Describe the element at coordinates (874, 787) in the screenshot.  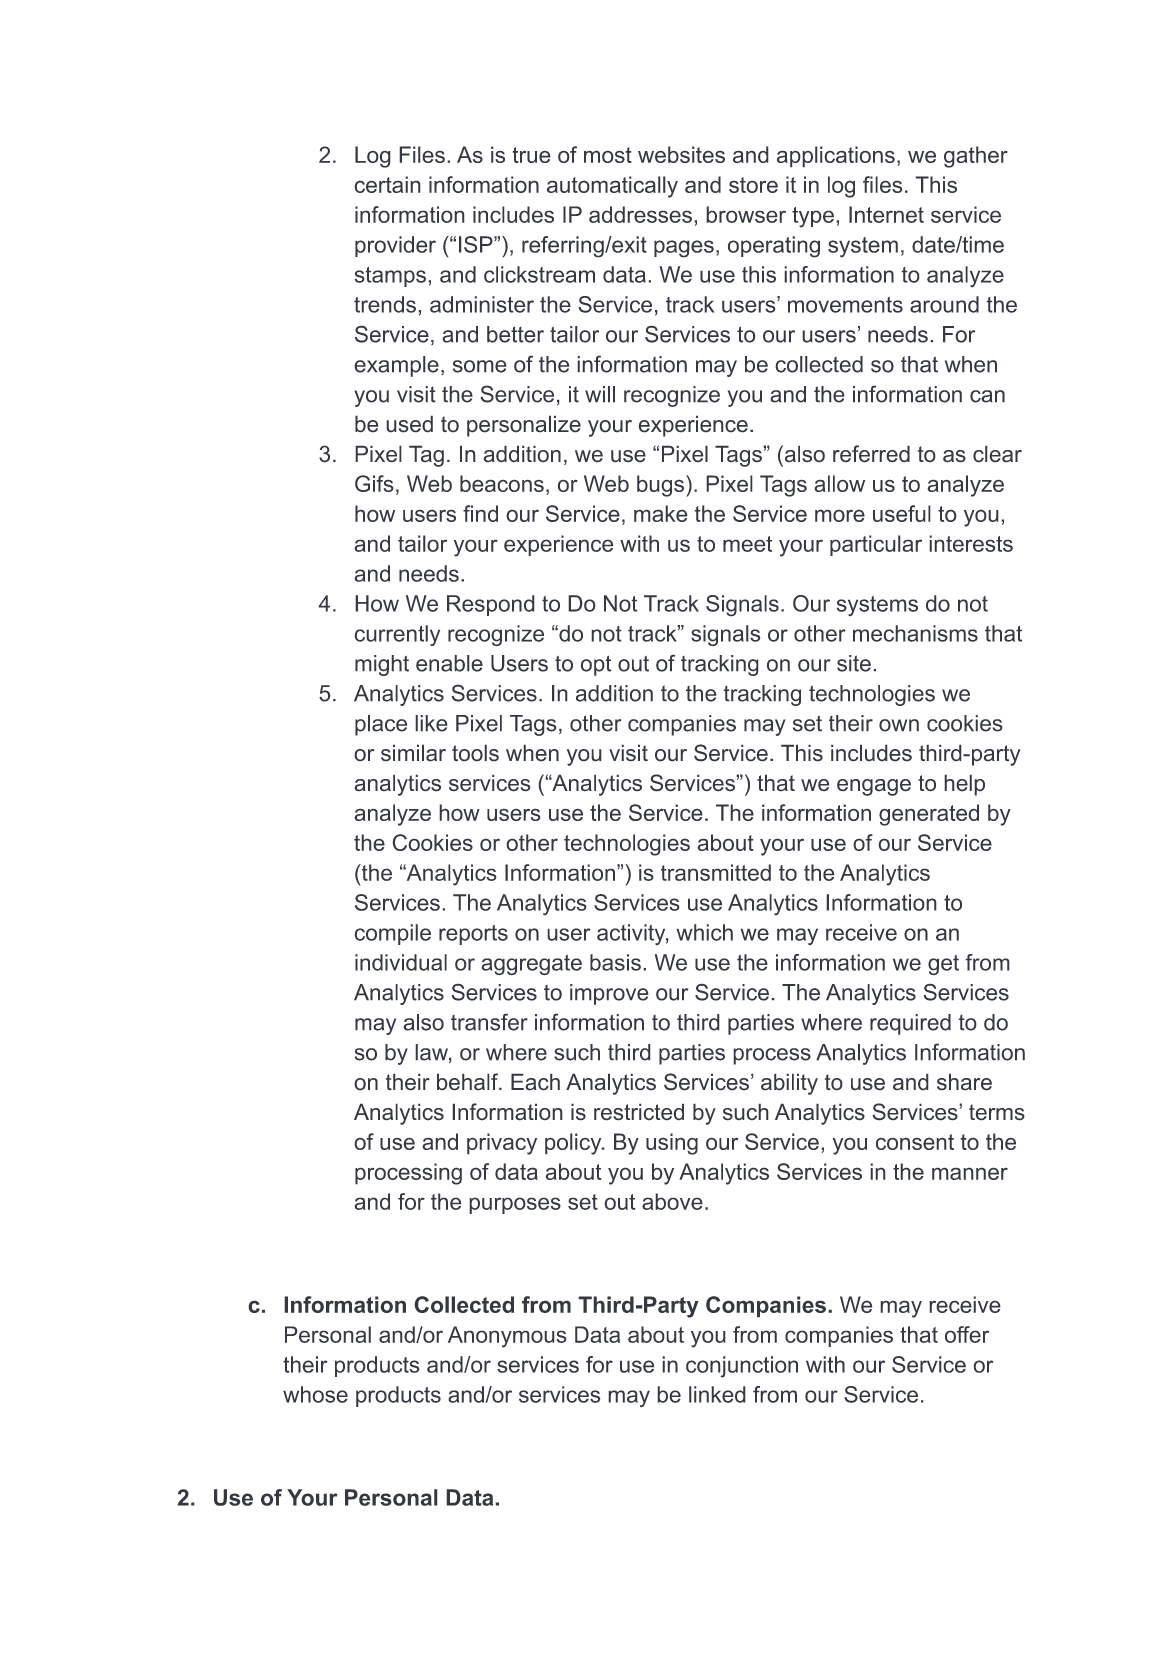
I see `engage` at that location.
